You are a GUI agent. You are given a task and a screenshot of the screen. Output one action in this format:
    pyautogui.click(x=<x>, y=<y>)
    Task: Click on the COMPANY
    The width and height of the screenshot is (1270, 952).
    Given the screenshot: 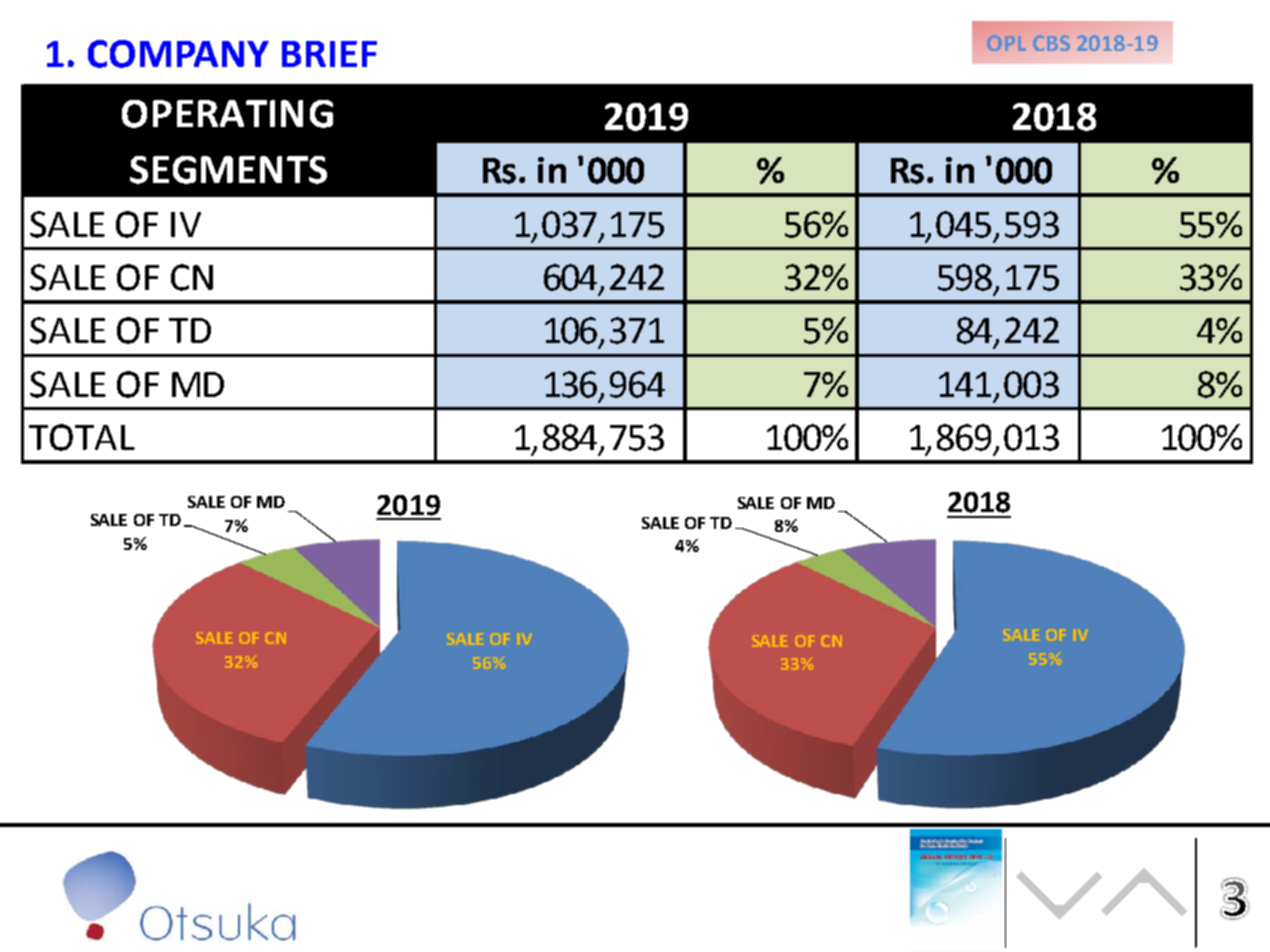 What is the action you would take?
    pyautogui.click(x=178, y=54)
